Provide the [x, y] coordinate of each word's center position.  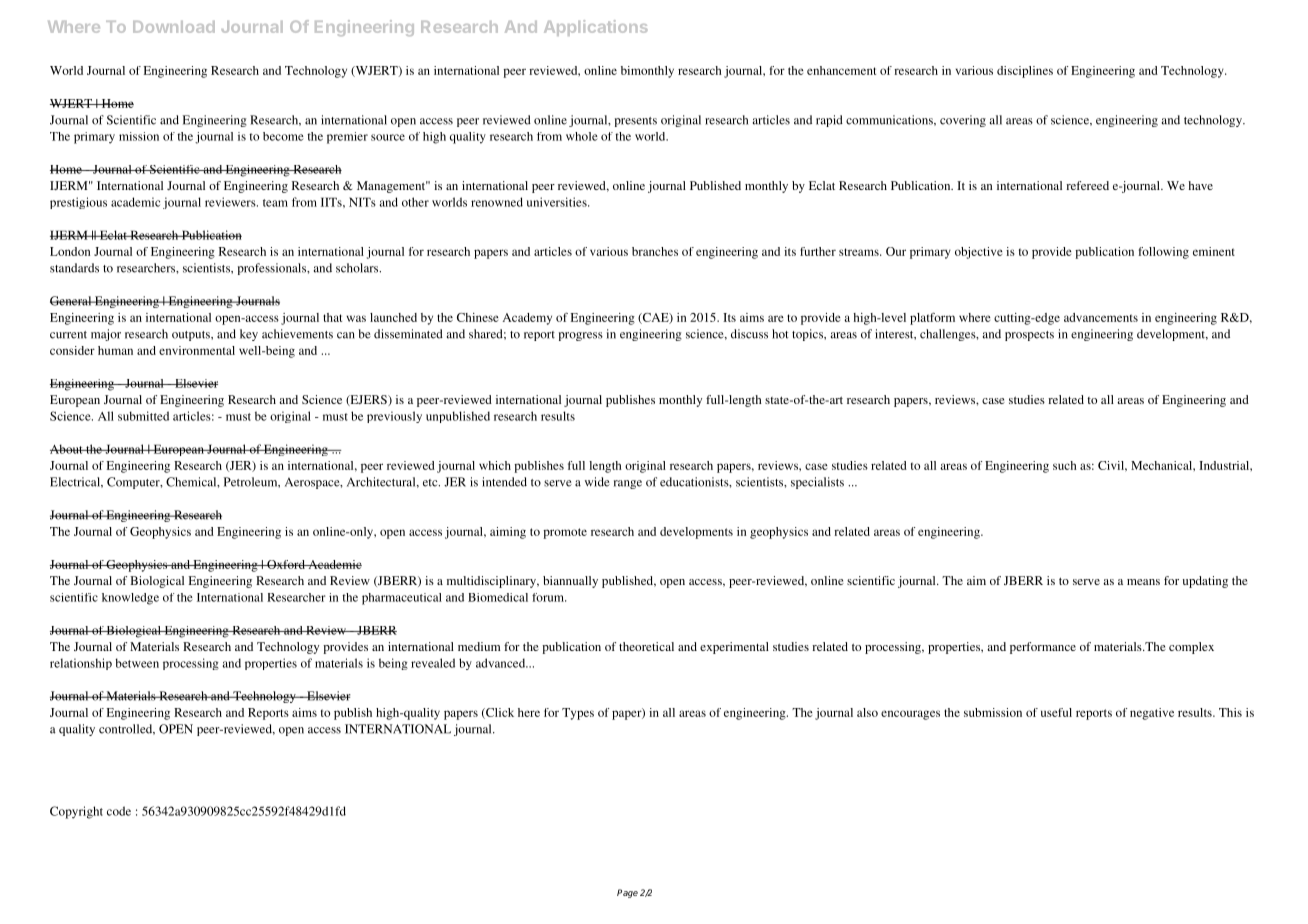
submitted [143, 416]
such [1065, 465]
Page [627, 893]
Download [174, 27]
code [119, 811]
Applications [595, 28]
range [628, 484]
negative [1152, 714]
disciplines [1025, 72]
